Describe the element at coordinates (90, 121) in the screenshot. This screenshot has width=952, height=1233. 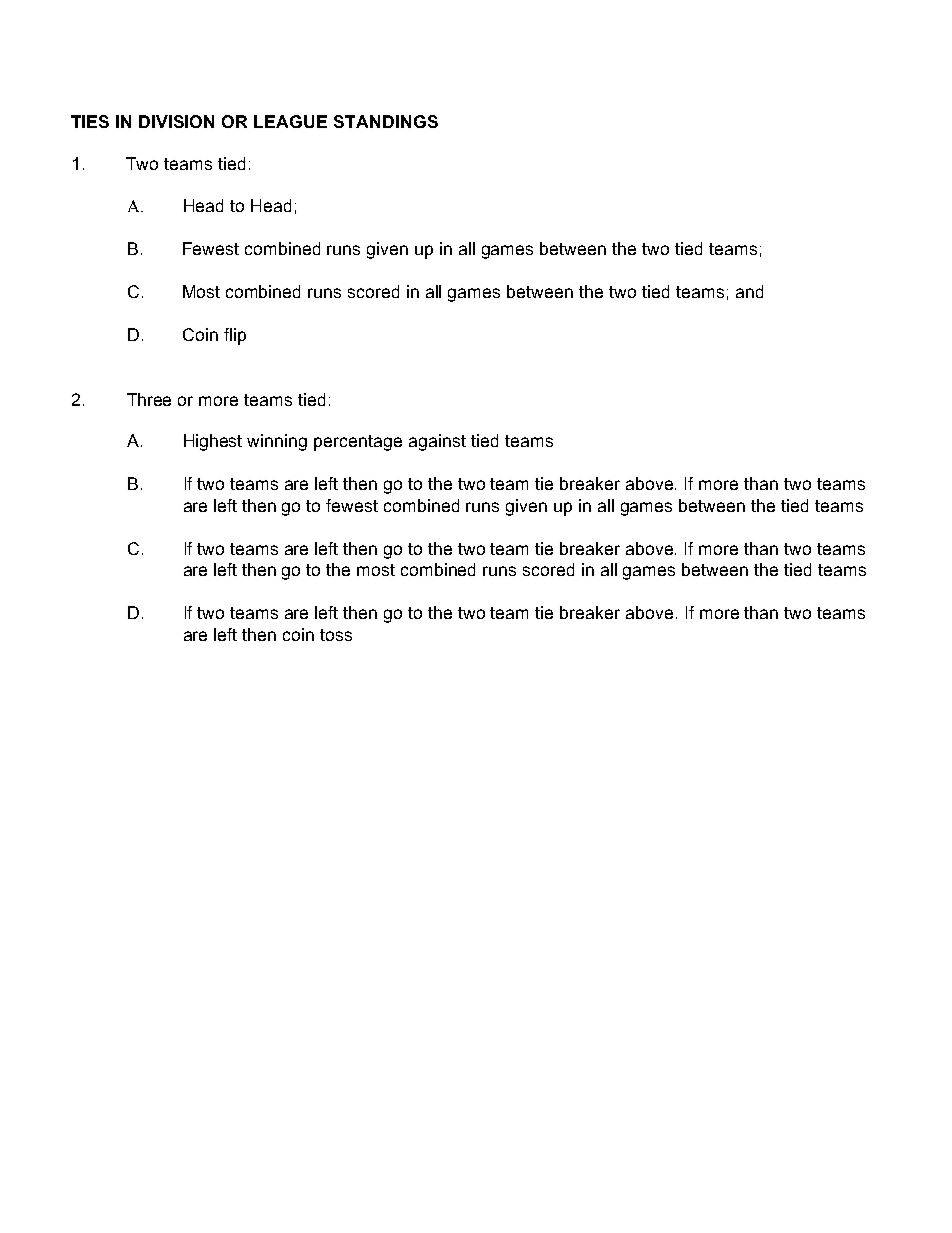
I see `TIES` at that location.
